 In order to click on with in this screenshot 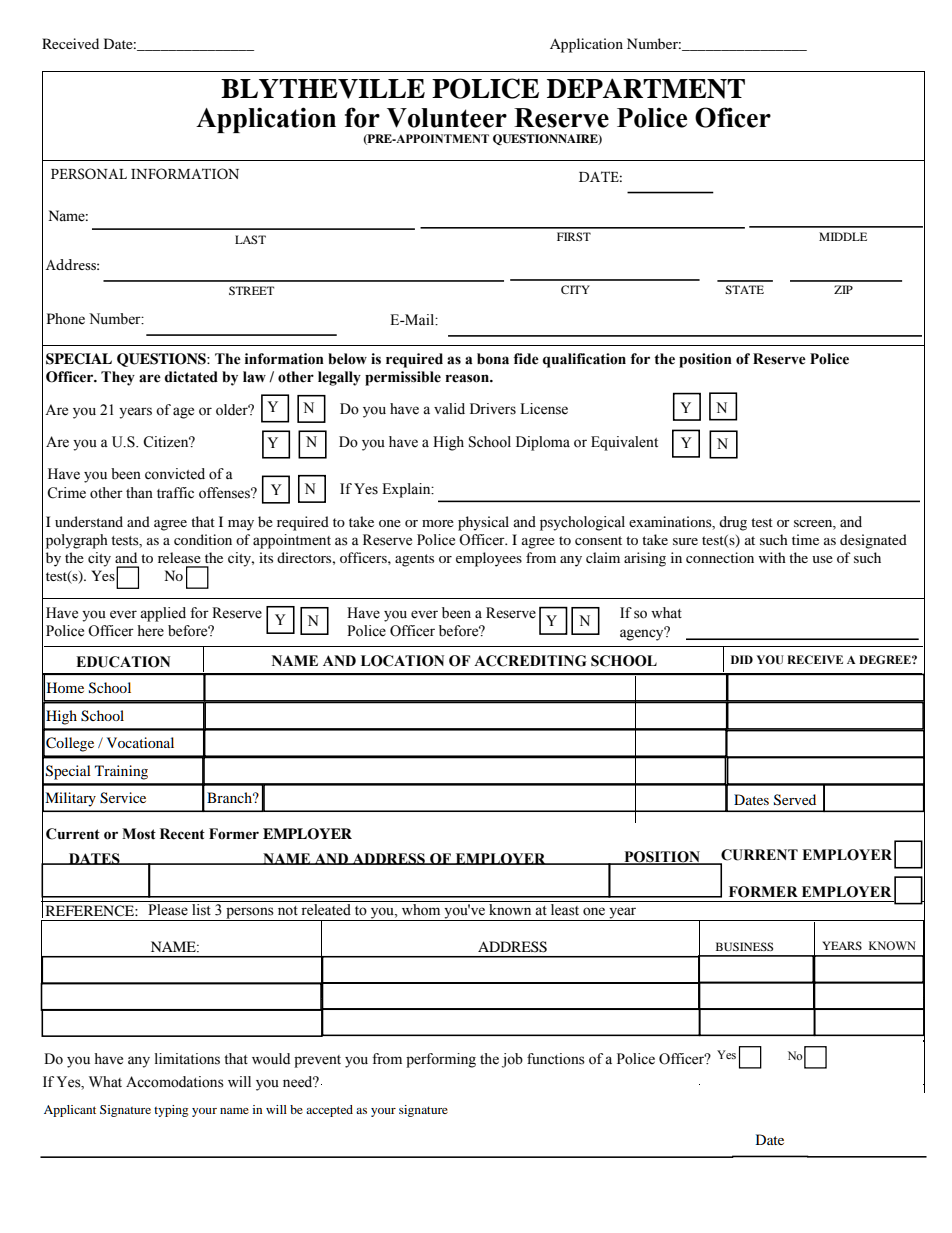, I will do `click(772, 557)`.
